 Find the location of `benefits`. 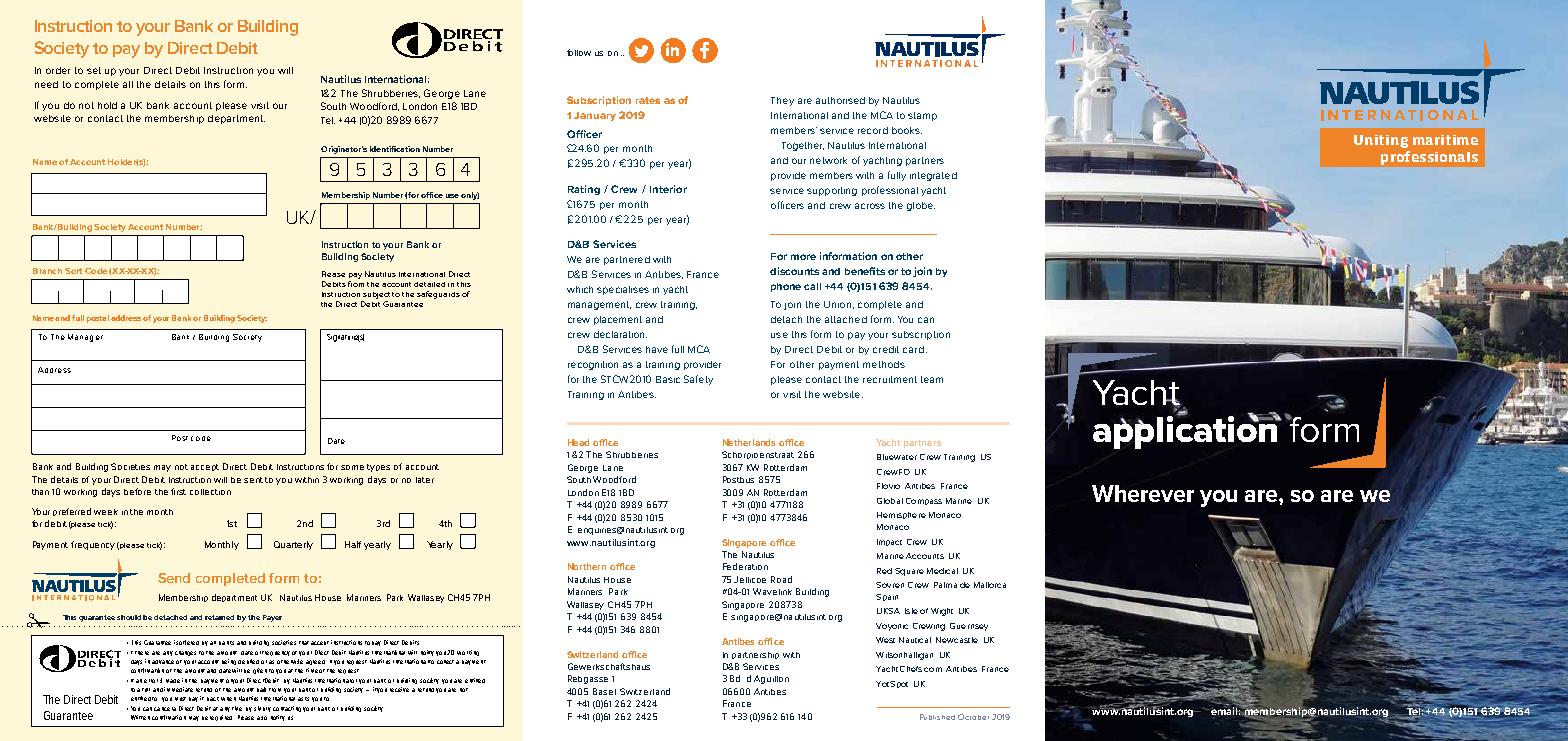

benefits is located at coordinates (865, 271).
